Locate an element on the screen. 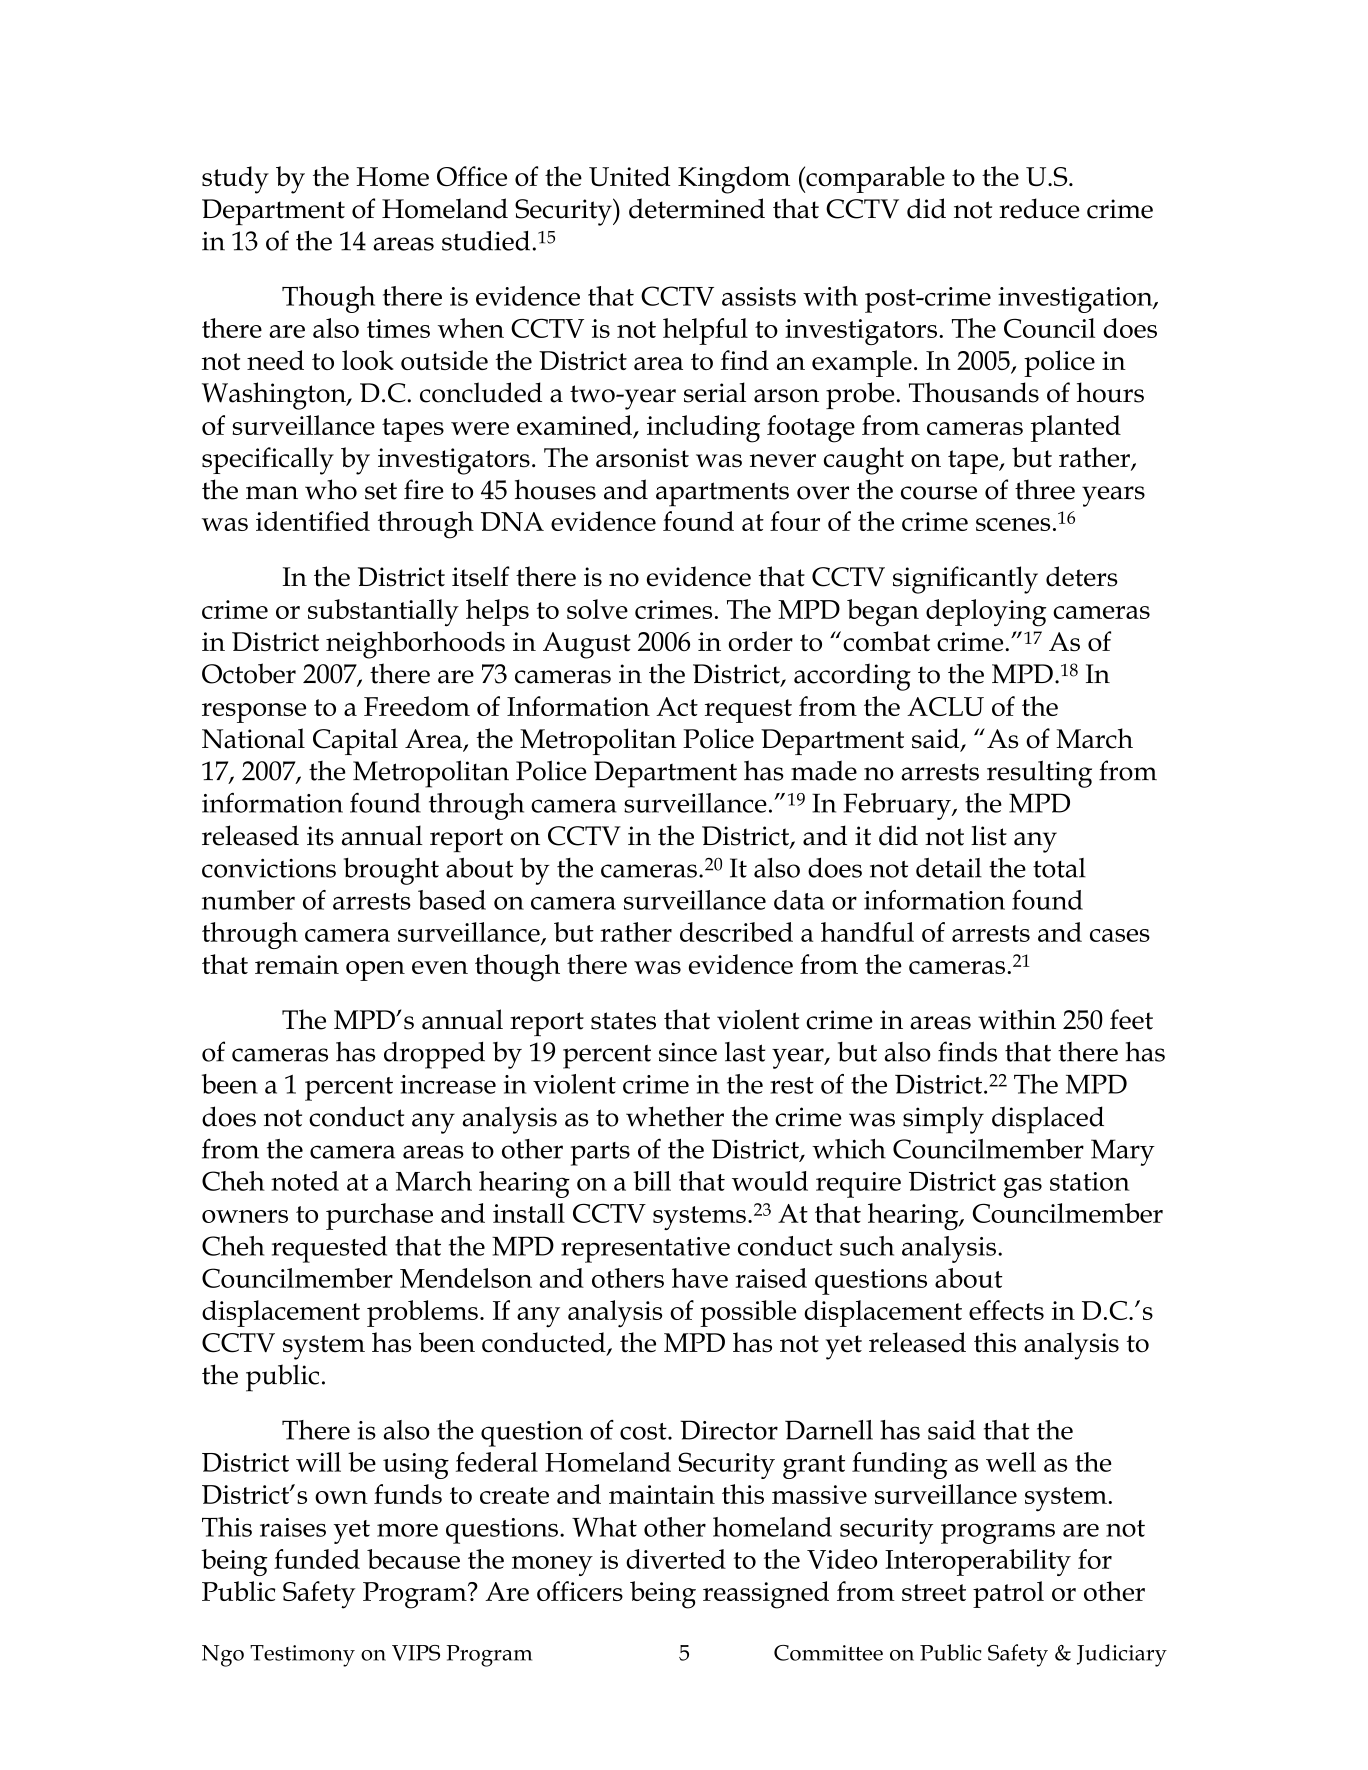 This screenshot has height=1770, width=1368. Testimony is located at coordinates (302, 1656).
